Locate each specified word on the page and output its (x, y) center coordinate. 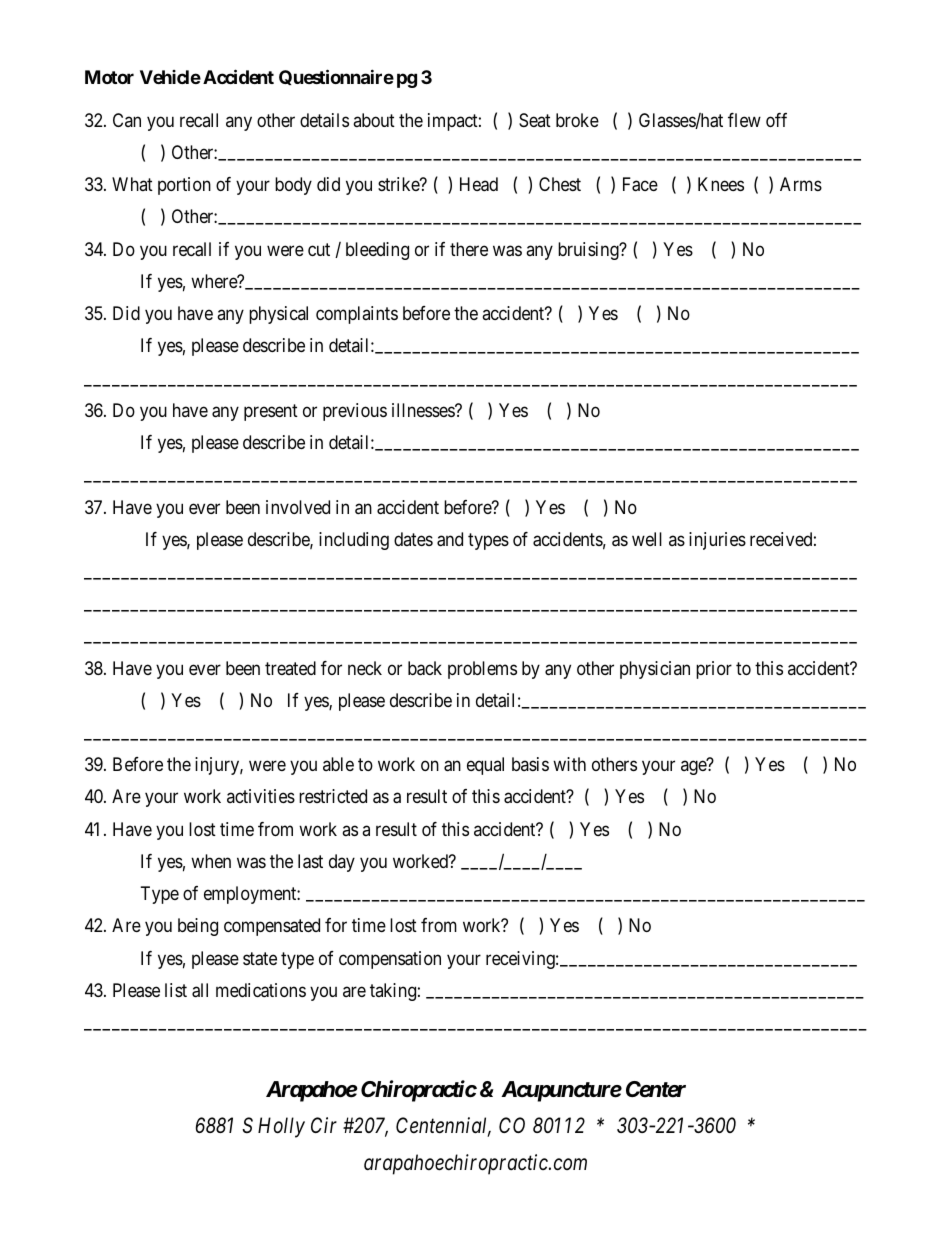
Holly (281, 1127)
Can (127, 120)
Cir (324, 1125)
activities (261, 796)
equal (485, 766)
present (271, 412)
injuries (717, 541)
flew (744, 120)
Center (656, 1089)
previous (355, 412)
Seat (535, 120)
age (694, 768)
